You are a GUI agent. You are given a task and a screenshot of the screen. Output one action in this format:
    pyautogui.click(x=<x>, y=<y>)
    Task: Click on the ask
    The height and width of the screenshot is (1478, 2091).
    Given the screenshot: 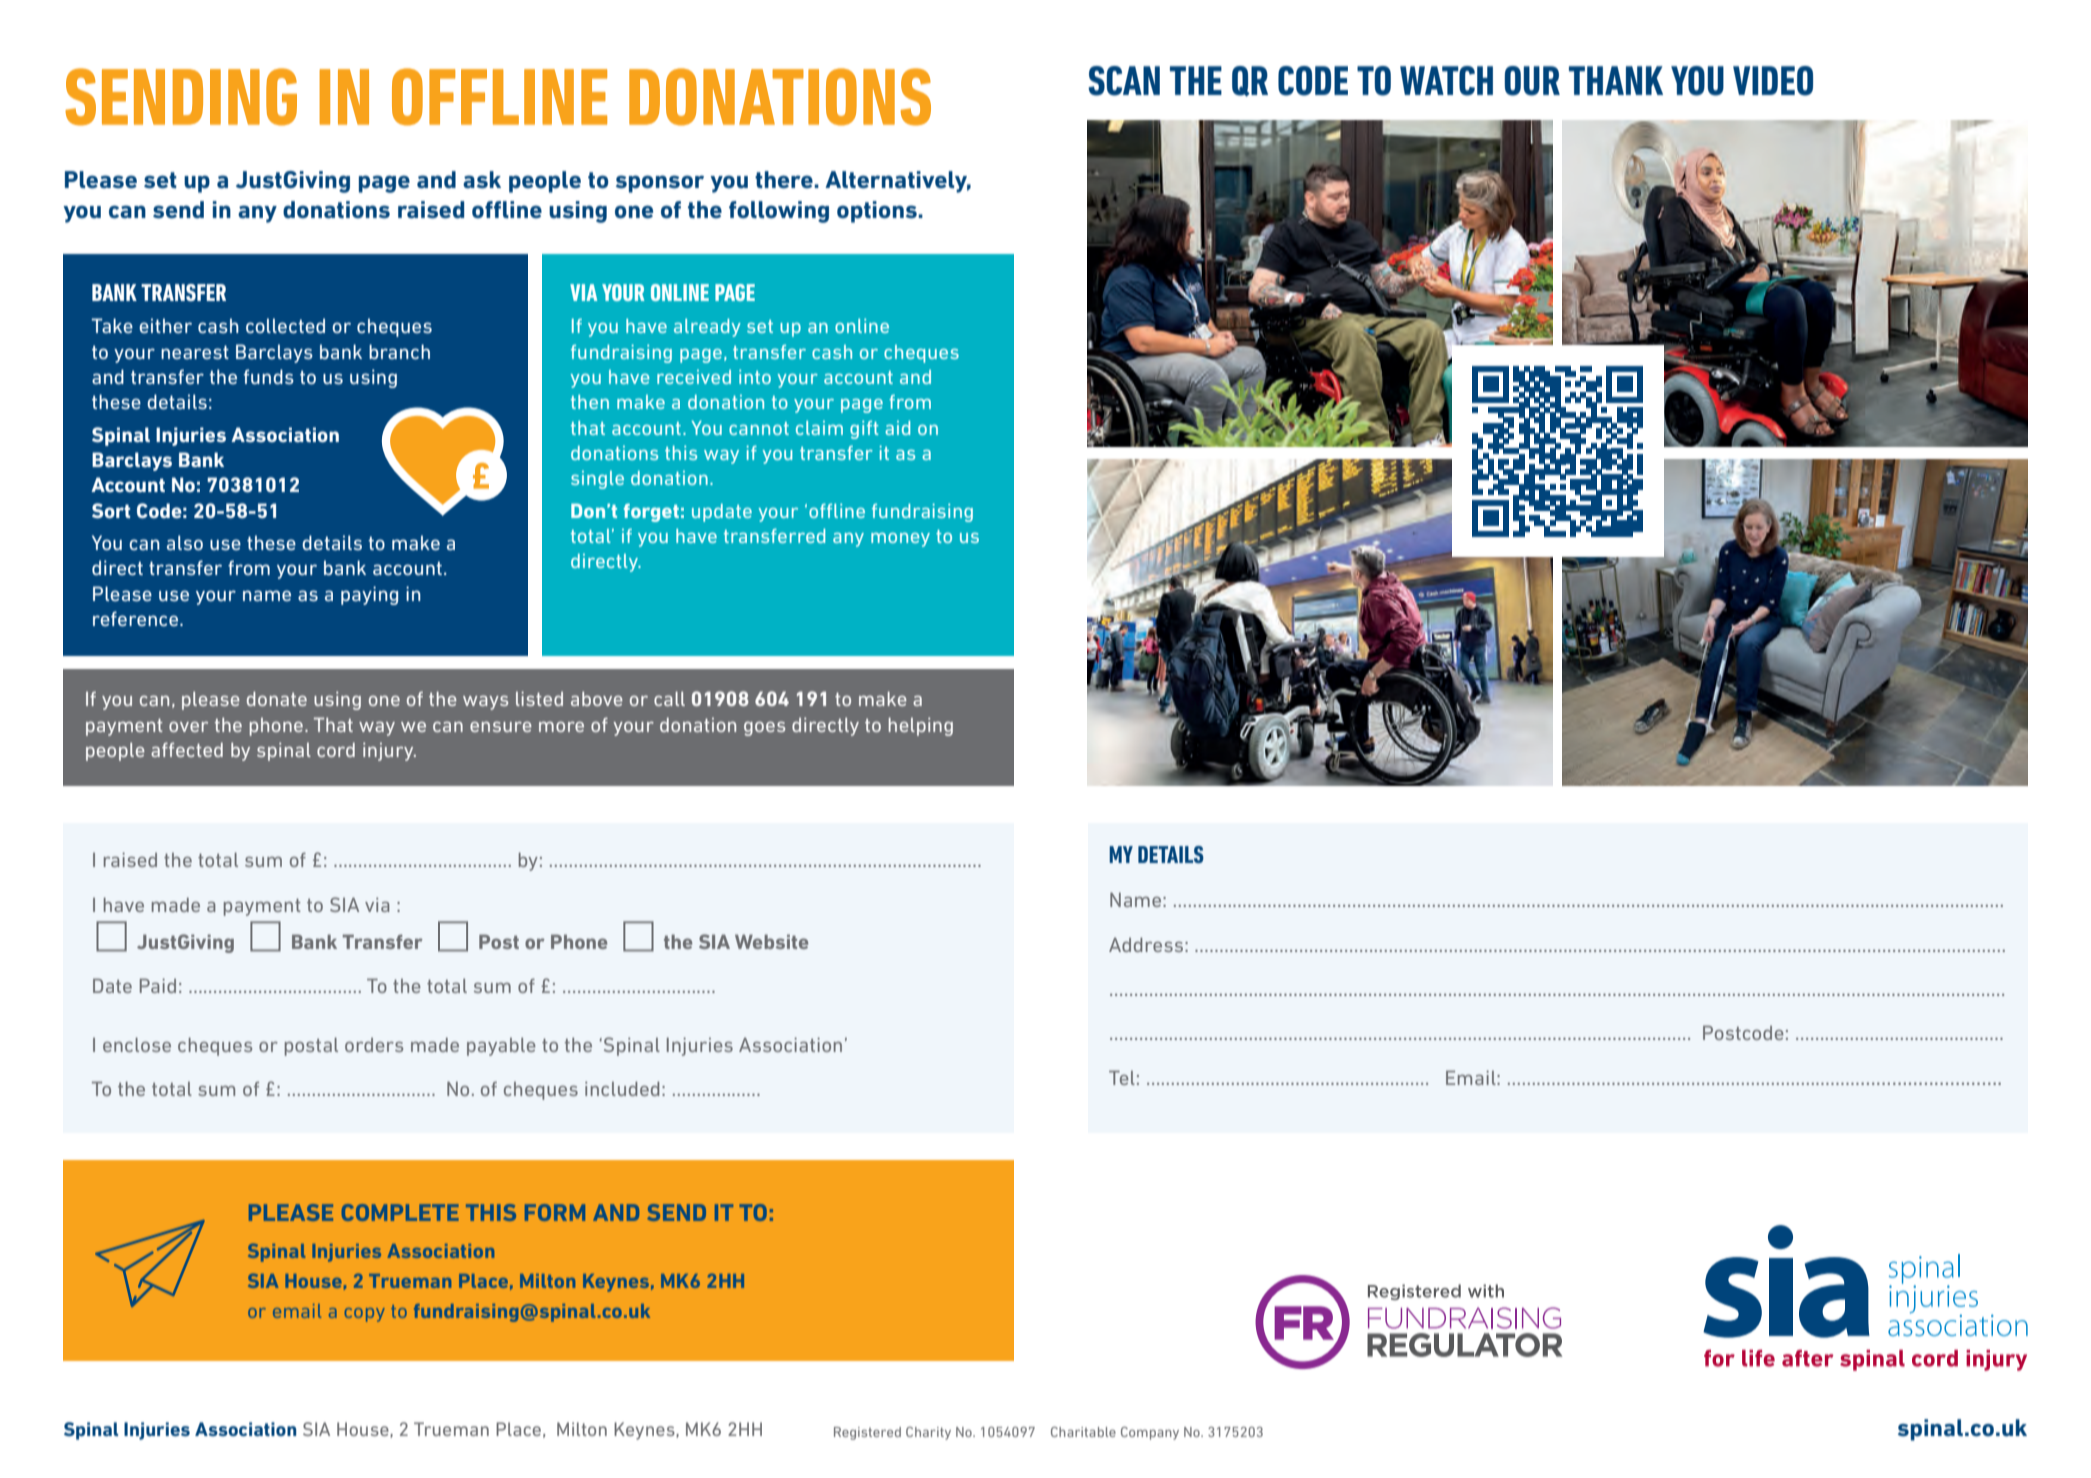 What is the action you would take?
    pyautogui.click(x=482, y=180)
